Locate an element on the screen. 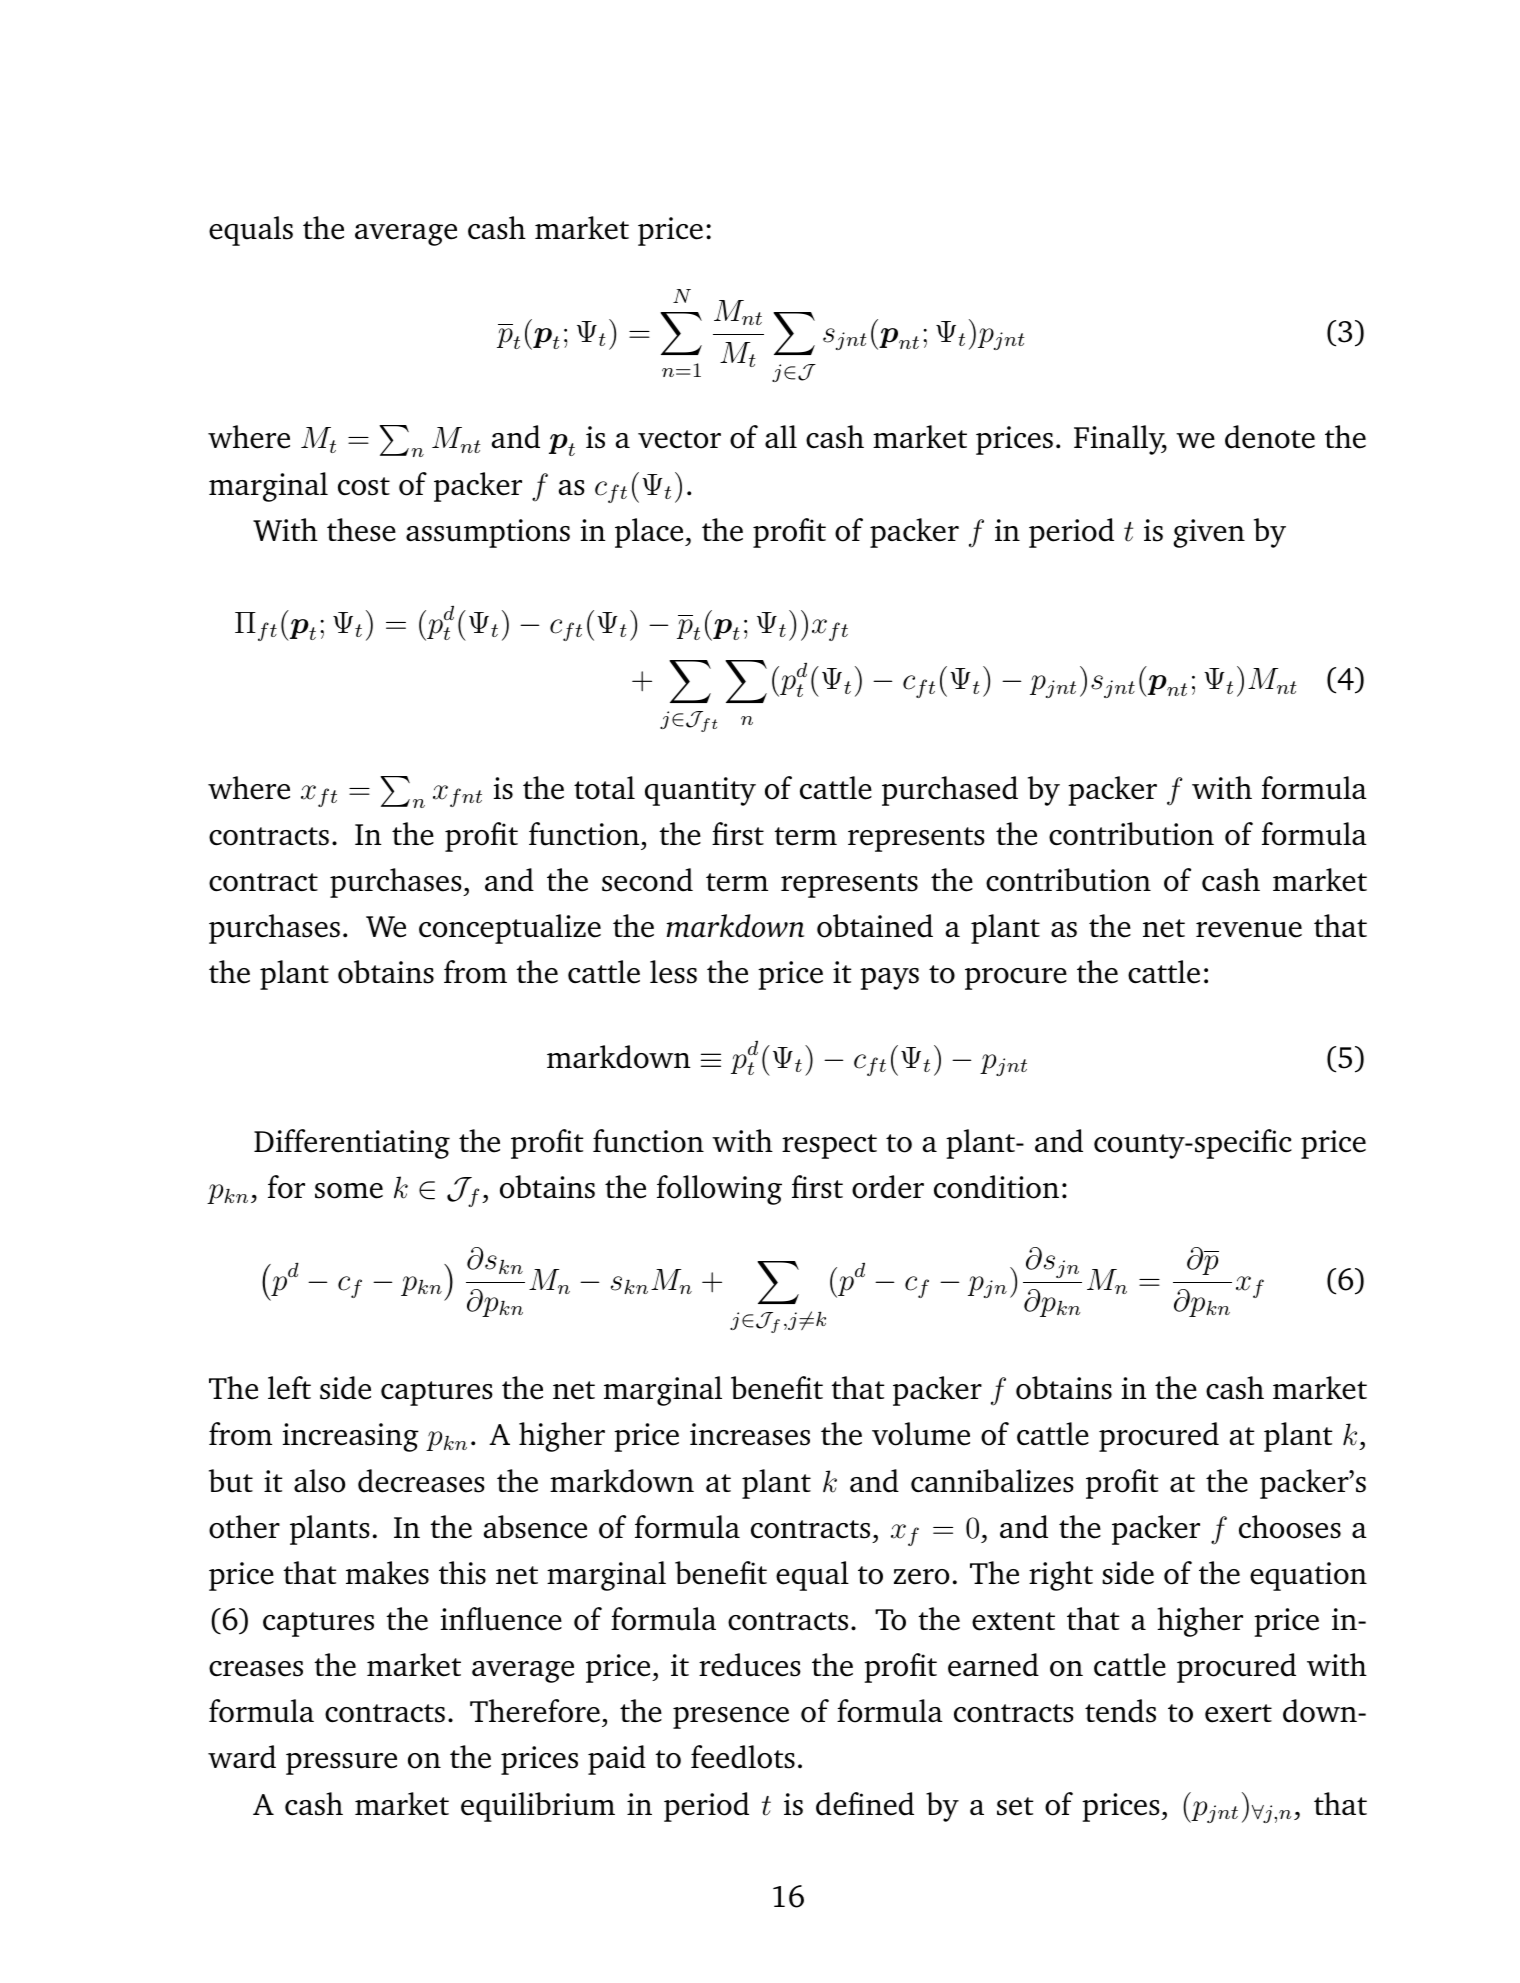 The width and height of the screenshot is (1520, 1983). cost is located at coordinates (364, 486).
